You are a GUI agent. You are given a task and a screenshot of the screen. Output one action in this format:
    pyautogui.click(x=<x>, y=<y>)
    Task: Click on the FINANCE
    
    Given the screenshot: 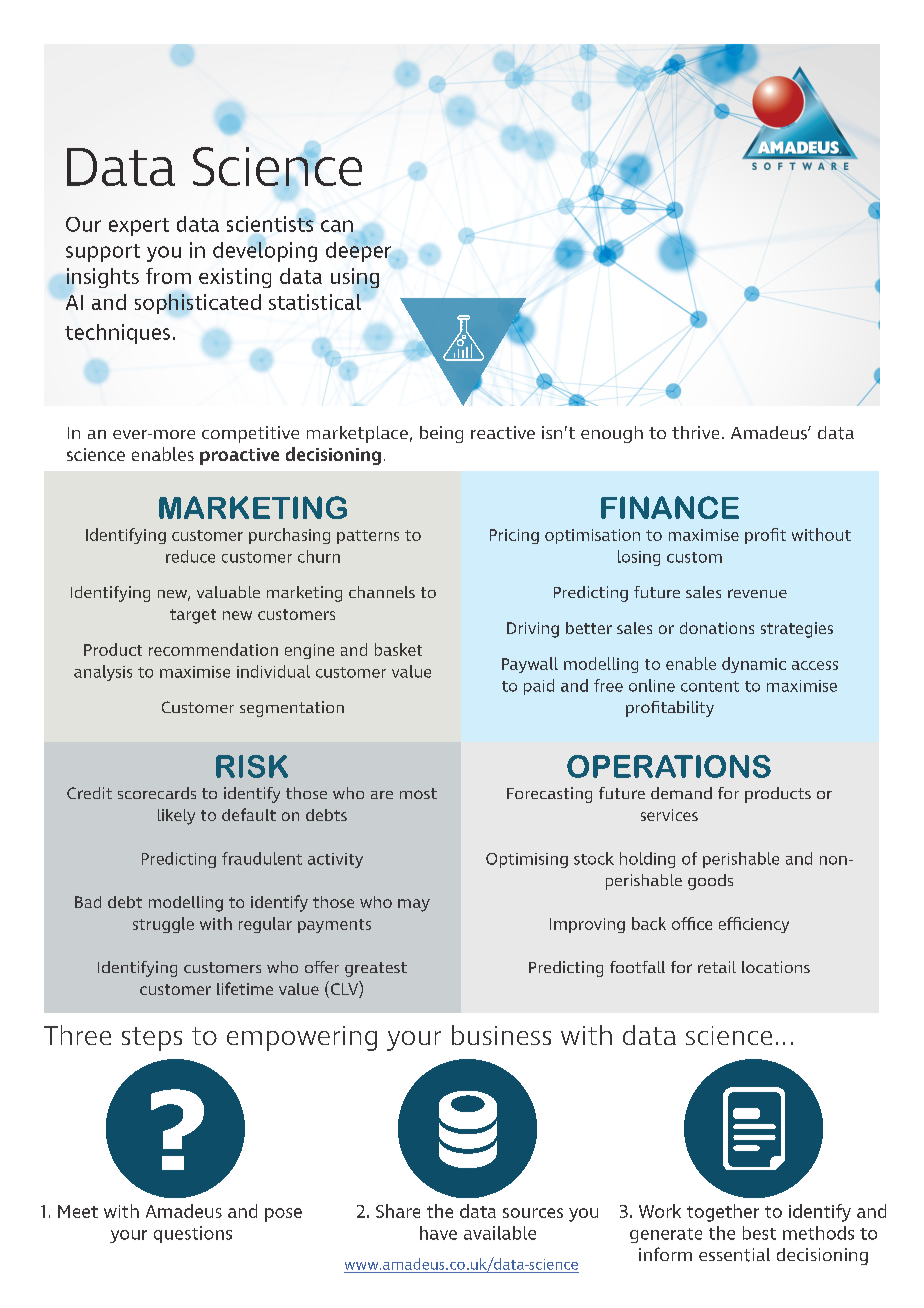 What is the action you would take?
    pyautogui.click(x=670, y=507)
